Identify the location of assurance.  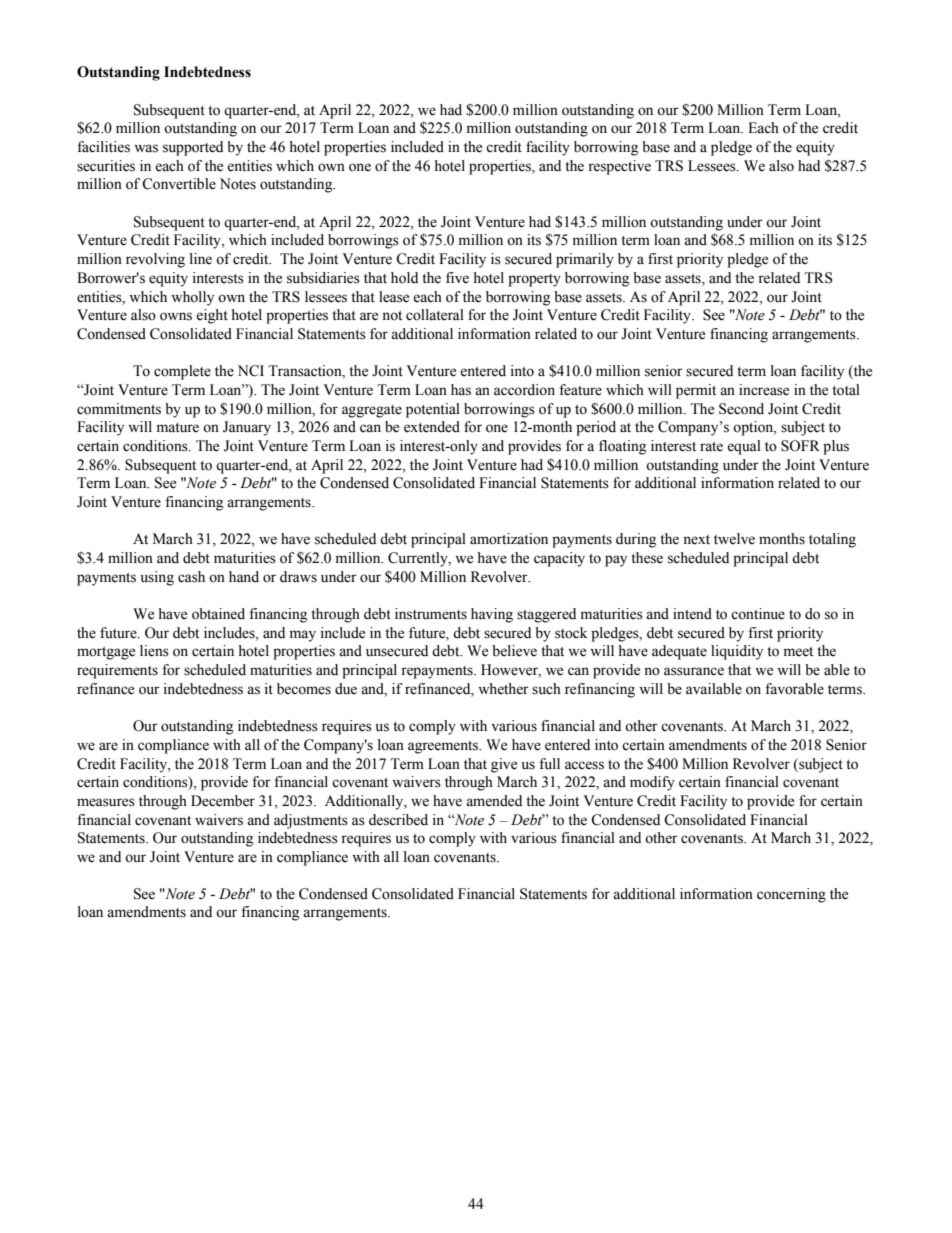
(694, 671).
